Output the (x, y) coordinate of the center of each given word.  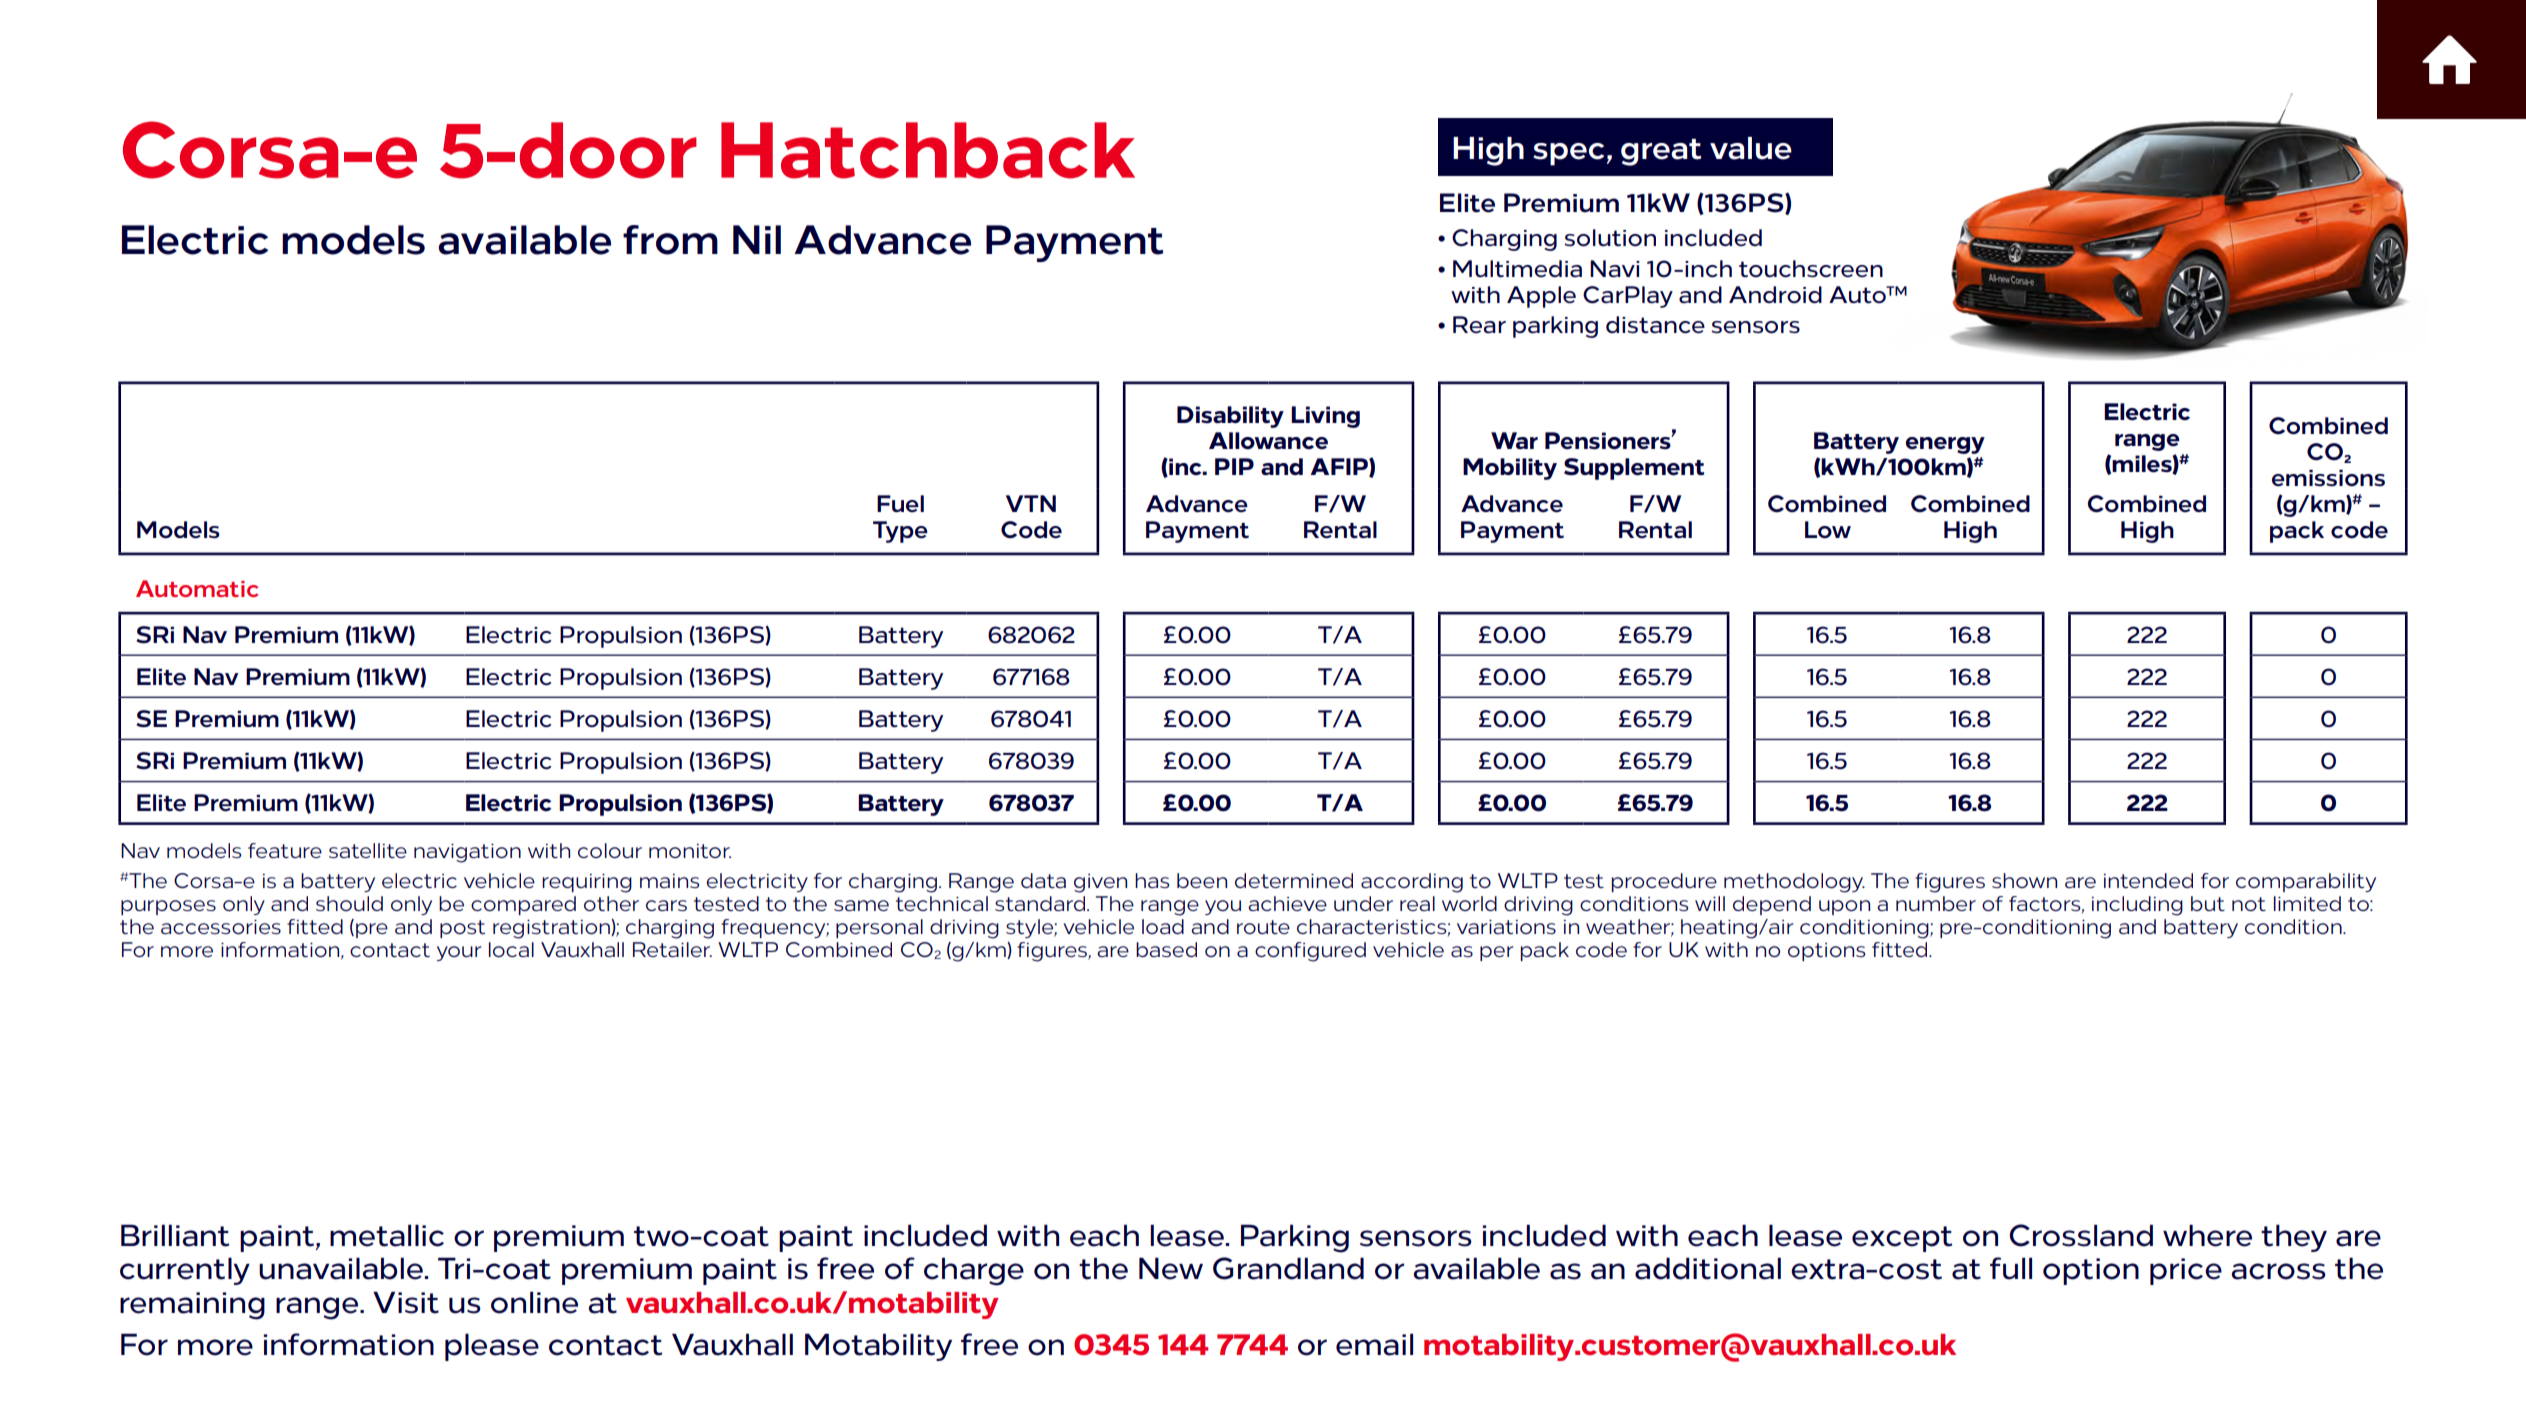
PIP (1234, 466)
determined (1294, 880)
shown (2024, 880)
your (459, 953)
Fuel (900, 504)
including (2137, 906)
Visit (406, 1302)
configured (1310, 952)
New (1171, 1268)
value (1751, 148)
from (670, 240)
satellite (368, 850)
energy (1945, 445)
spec (1568, 154)
